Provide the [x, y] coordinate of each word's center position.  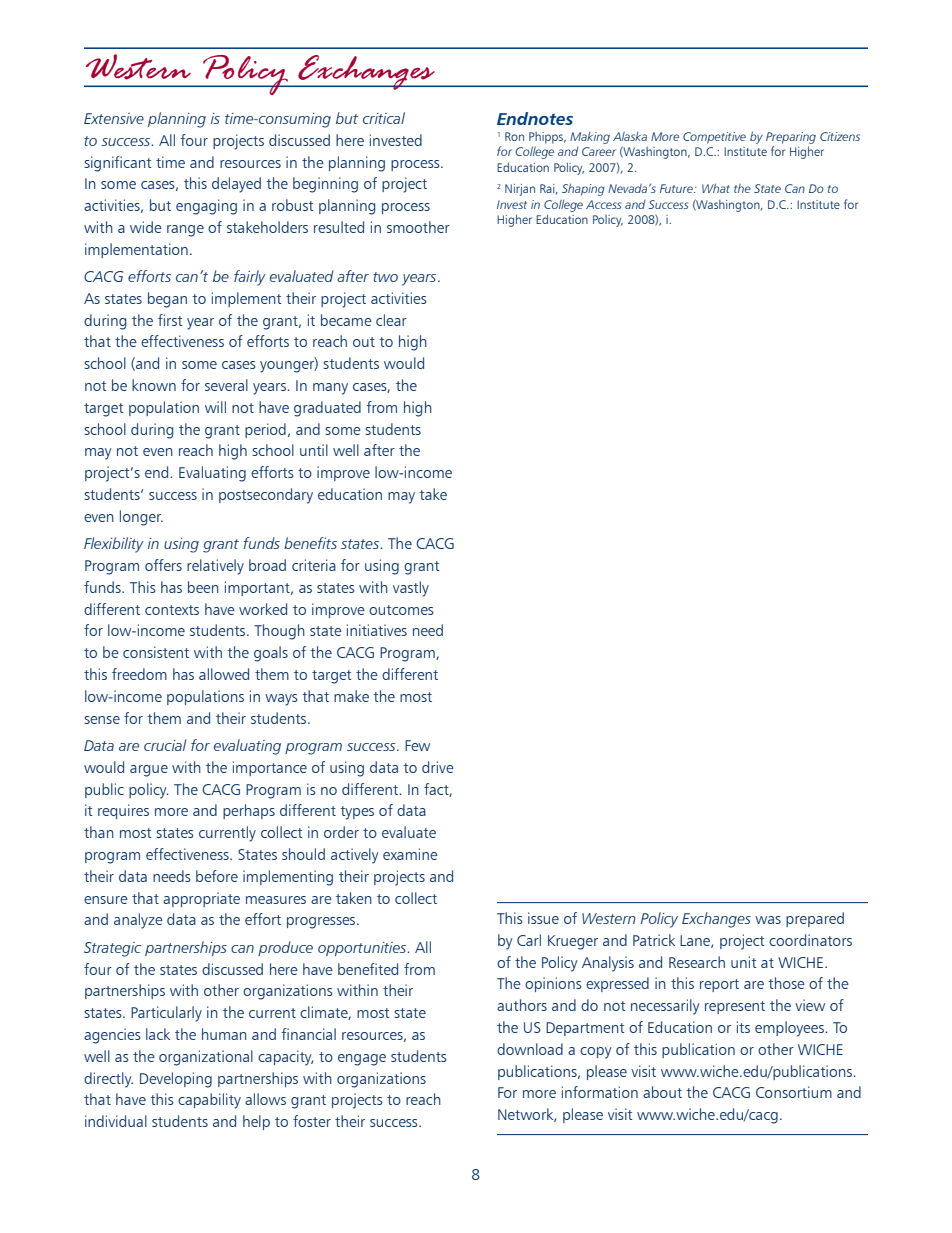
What [716, 188]
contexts [172, 610]
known [154, 385]
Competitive [714, 138]
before [217, 876]
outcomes [401, 610]
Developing [176, 1080]
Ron [514, 136]
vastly [411, 589]
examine [410, 854]
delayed [236, 185]
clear [391, 320]
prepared [815, 919]
